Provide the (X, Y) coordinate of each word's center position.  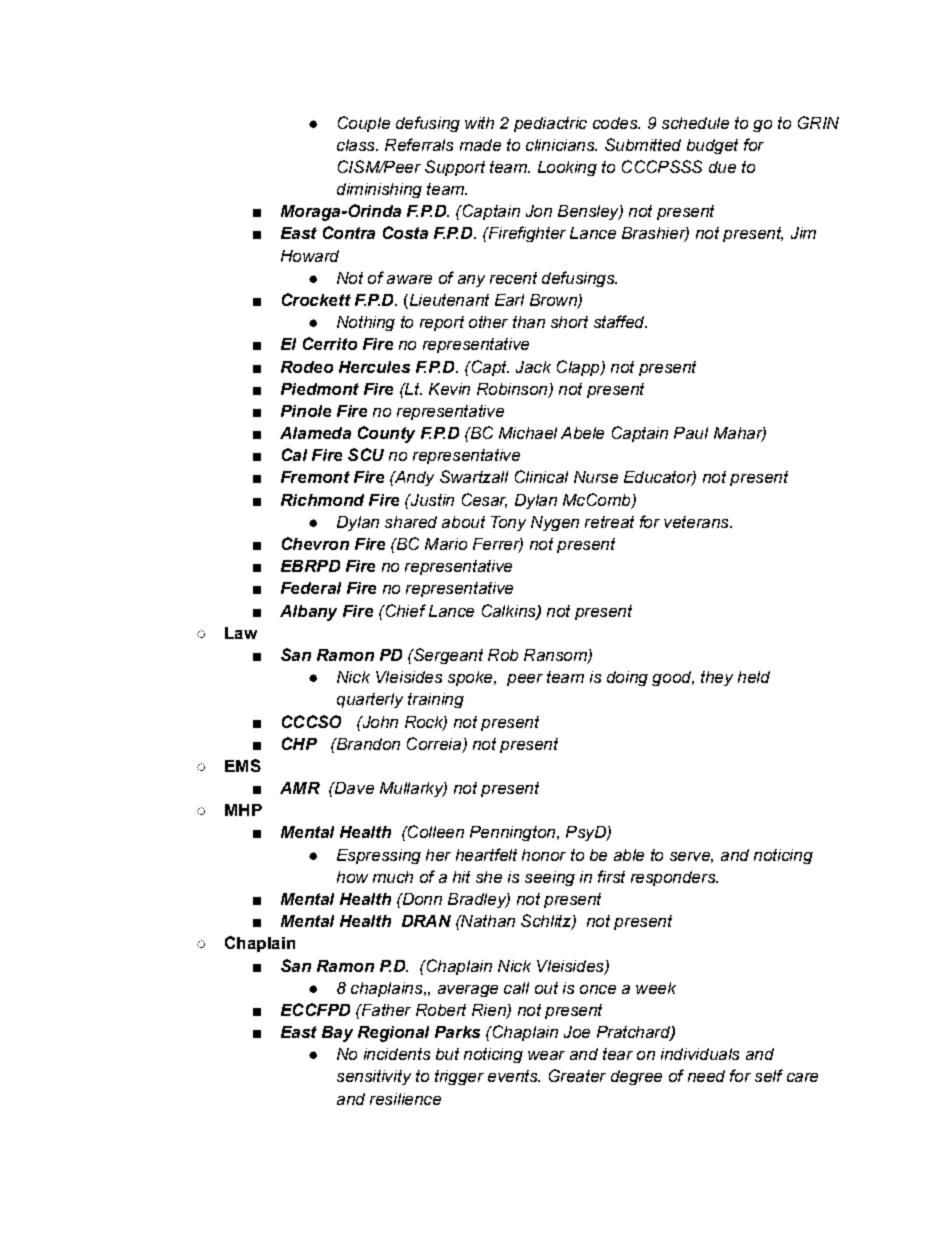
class (357, 145)
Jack (533, 367)
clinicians (561, 145)
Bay (337, 1034)
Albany (308, 613)
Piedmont (320, 389)
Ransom (556, 656)
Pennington (514, 833)
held (754, 677)
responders (674, 878)
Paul (691, 433)
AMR (300, 788)
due (722, 167)
